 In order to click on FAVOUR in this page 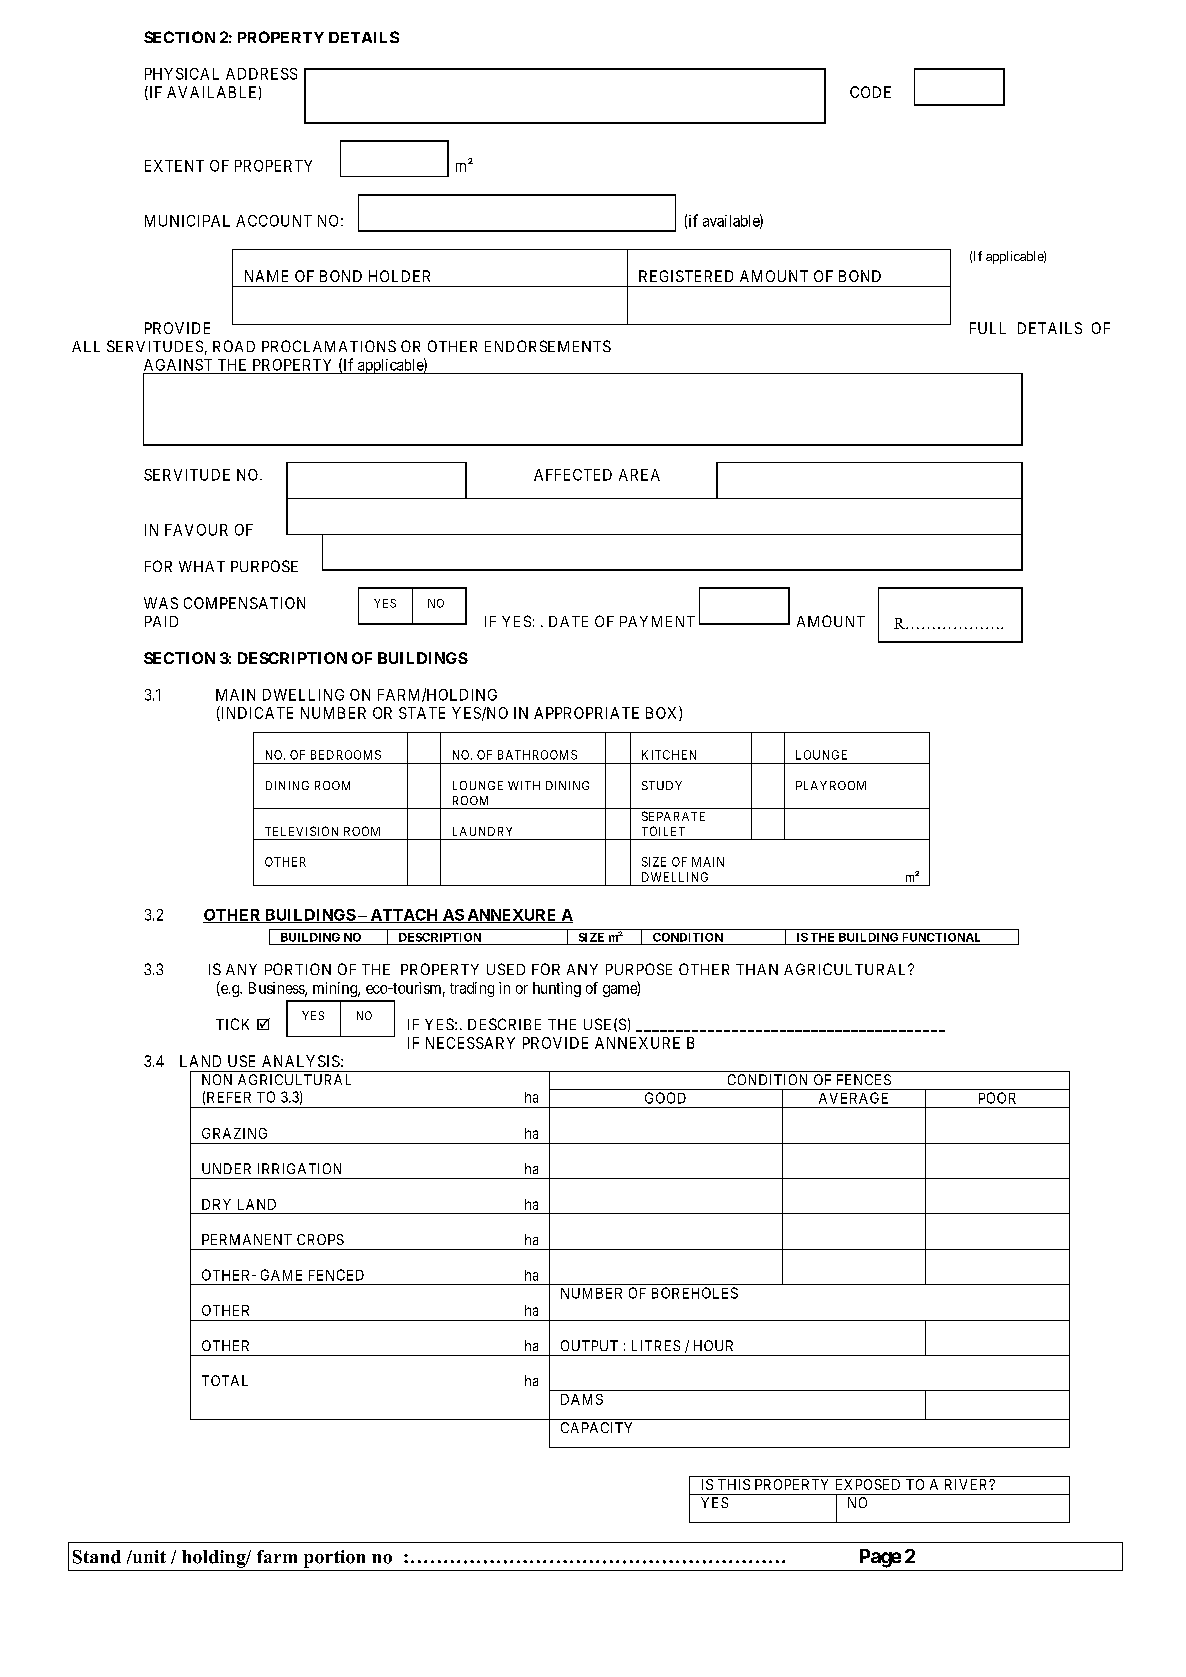, I will do `click(196, 530)`.
